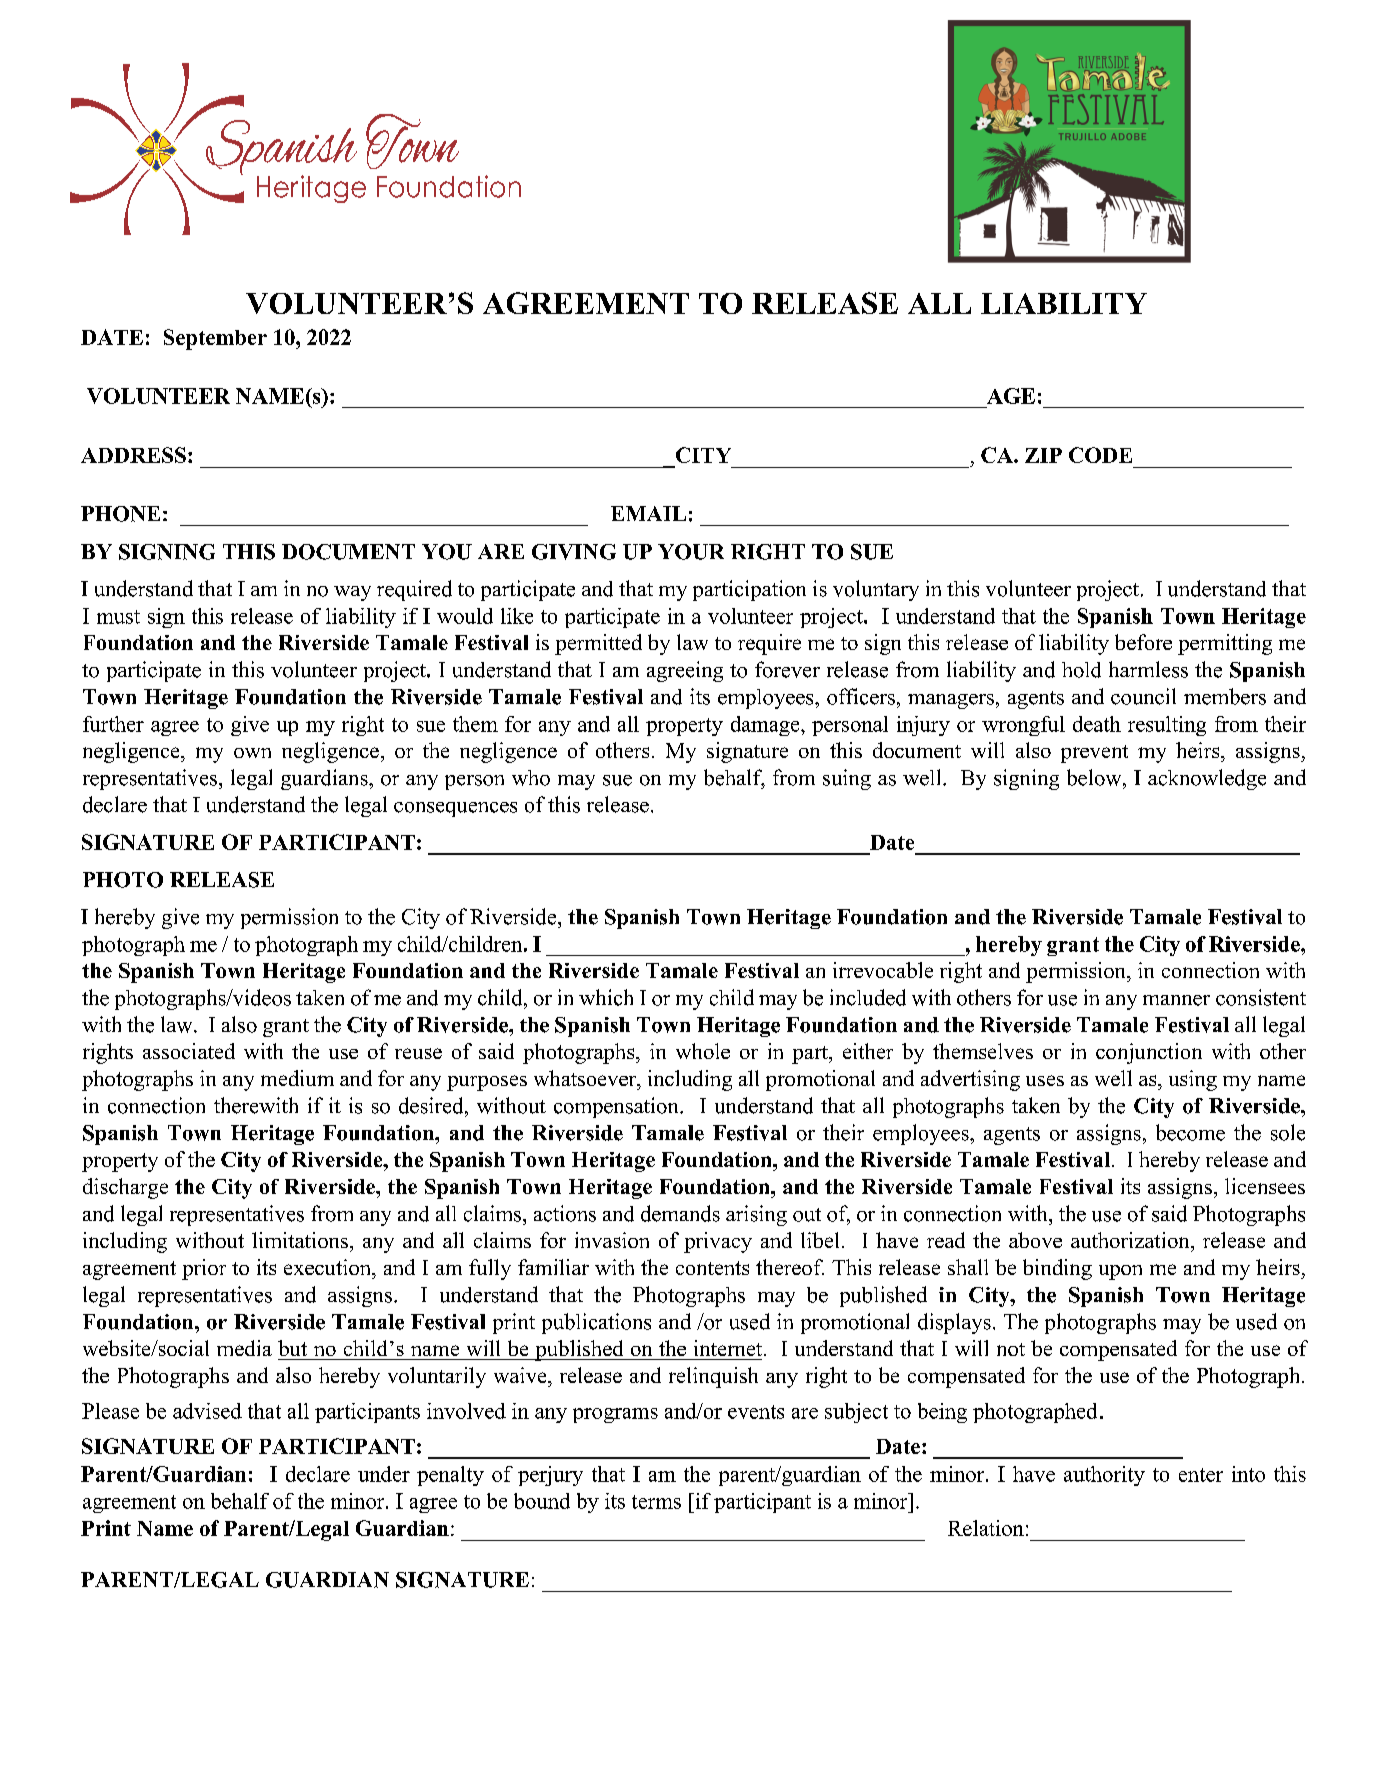 The height and width of the screenshot is (1792, 1385). I want to click on ZIP, so click(1043, 455).
